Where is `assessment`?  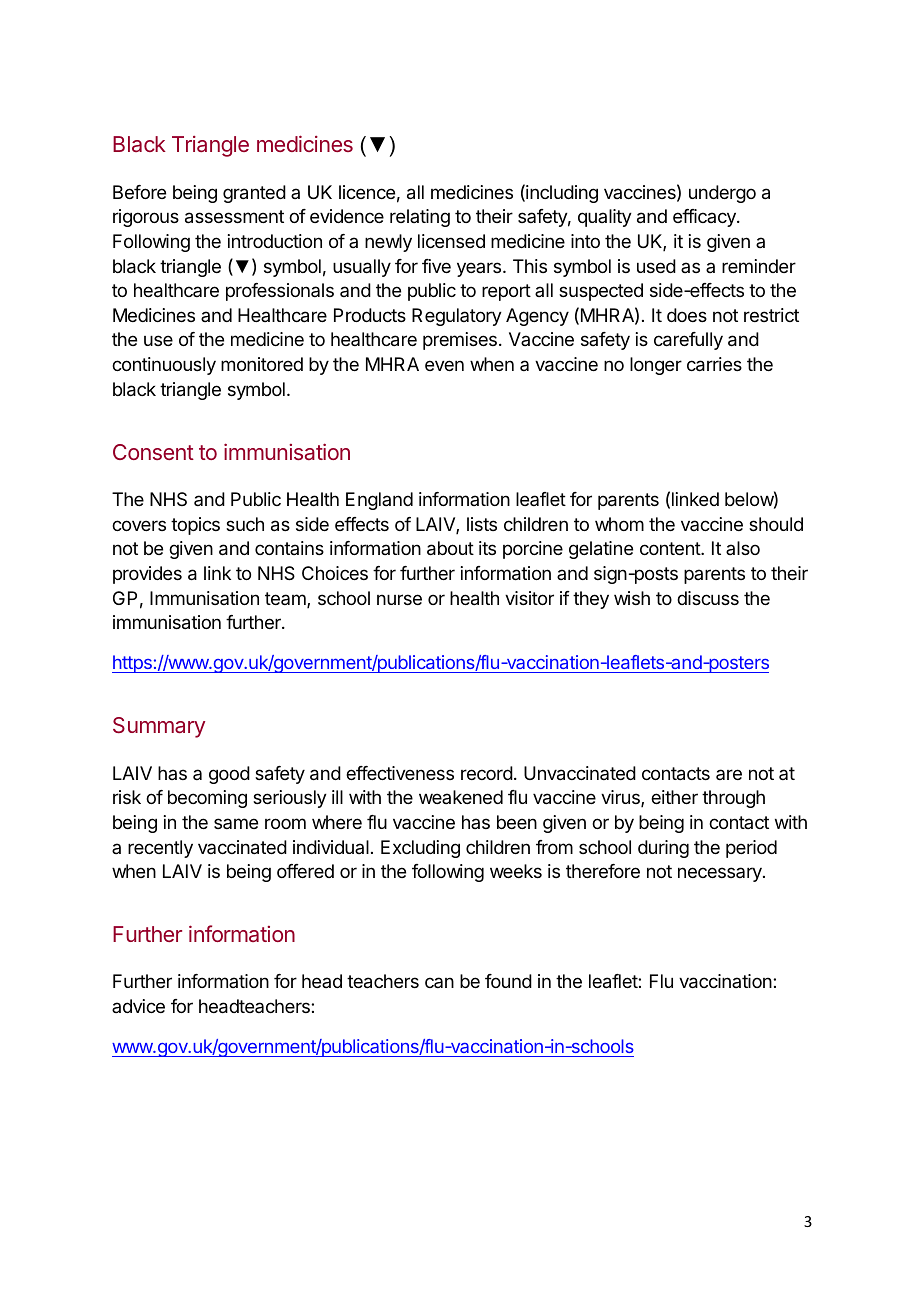 assessment is located at coordinates (234, 217).
